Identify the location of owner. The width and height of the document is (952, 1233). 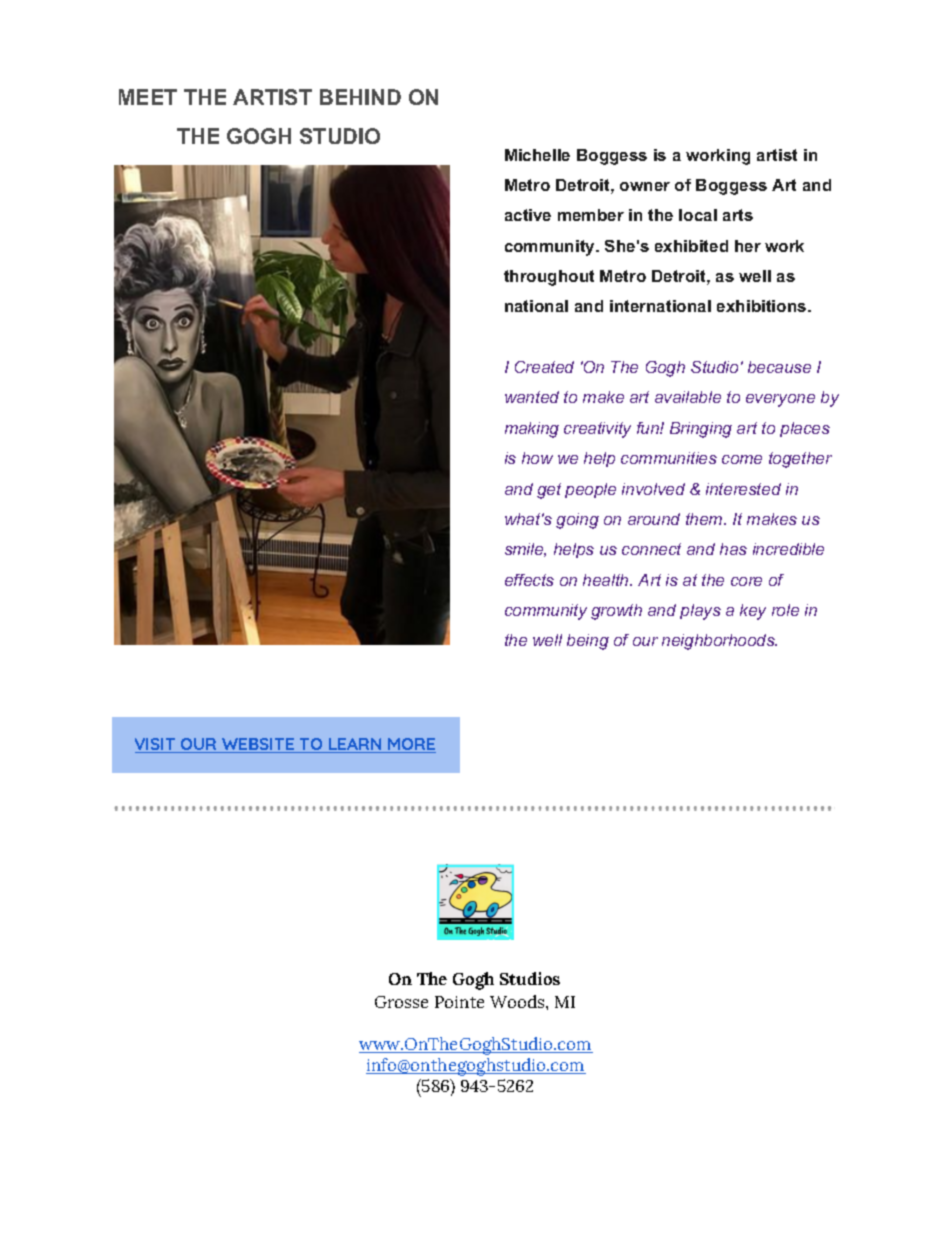
(645, 186).
